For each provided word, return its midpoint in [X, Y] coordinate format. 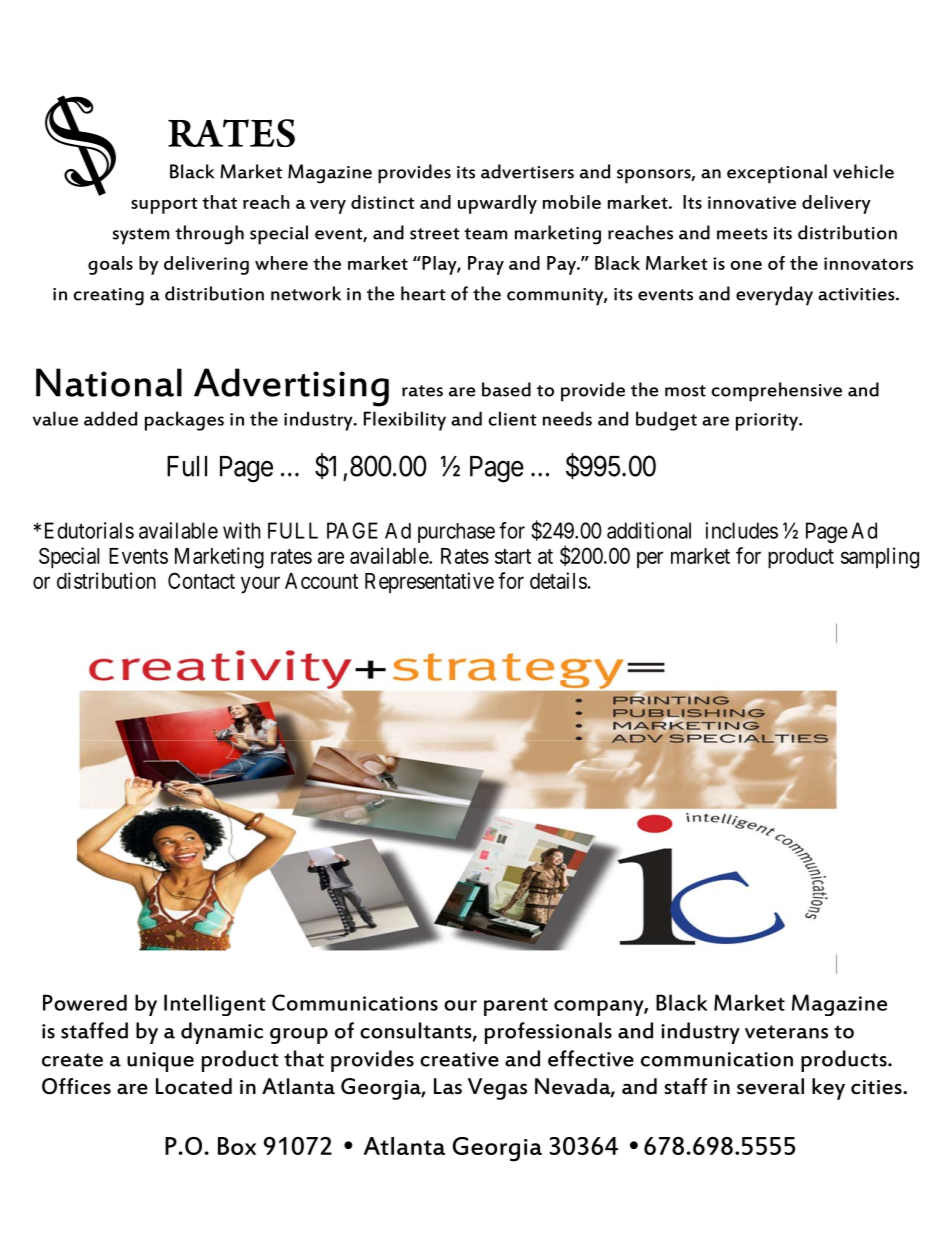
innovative [752, 202]
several [770, 1086]
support [164, 205]
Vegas [497, 1089]
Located [194, 1086]
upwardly [497, 204]
